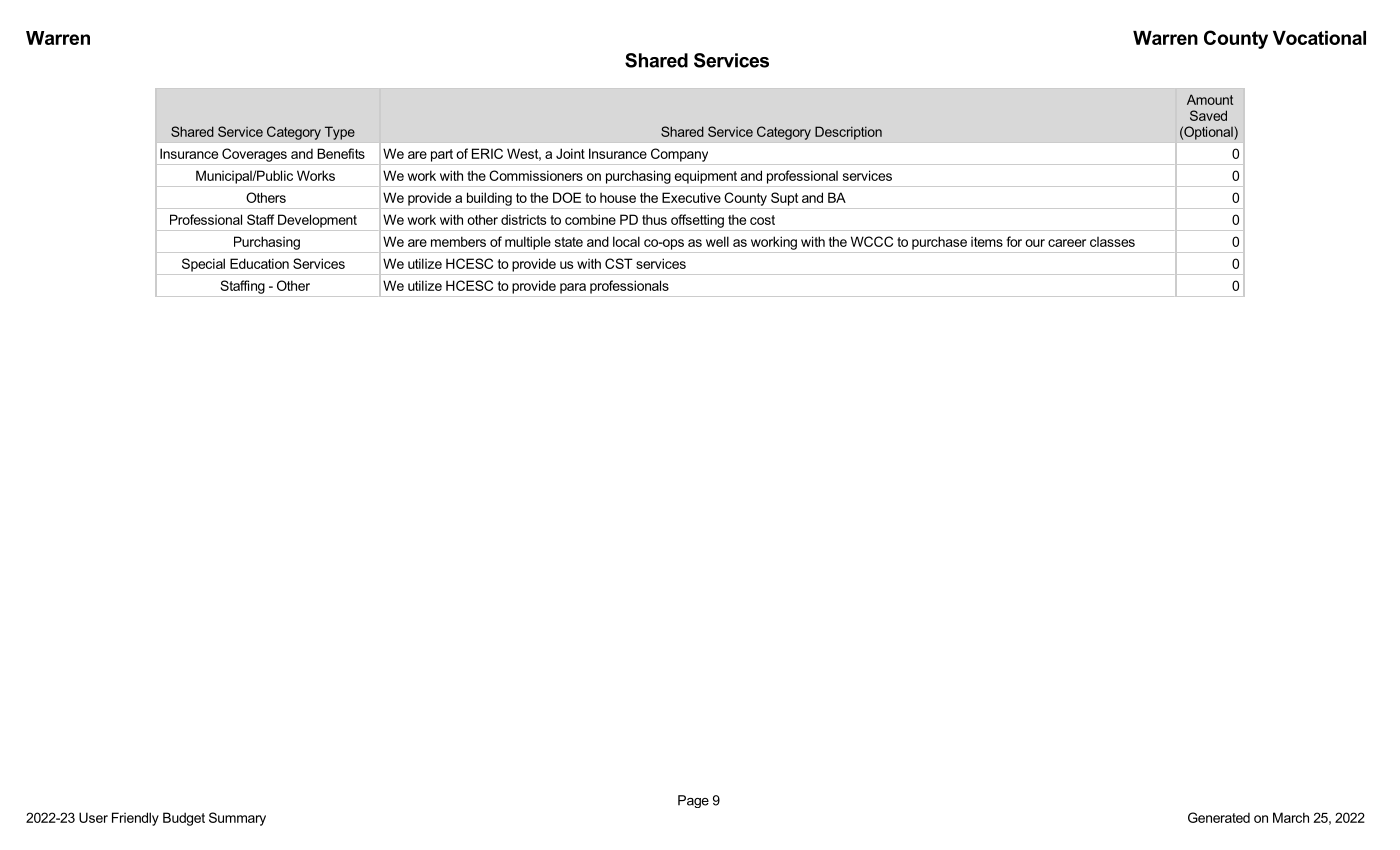 Image resolution: width=1400 pixels, height=850 pixels. What do you see at coordinates (203, 265) in the screenshot?
I see `Special` at bounding box center [203, 265].
